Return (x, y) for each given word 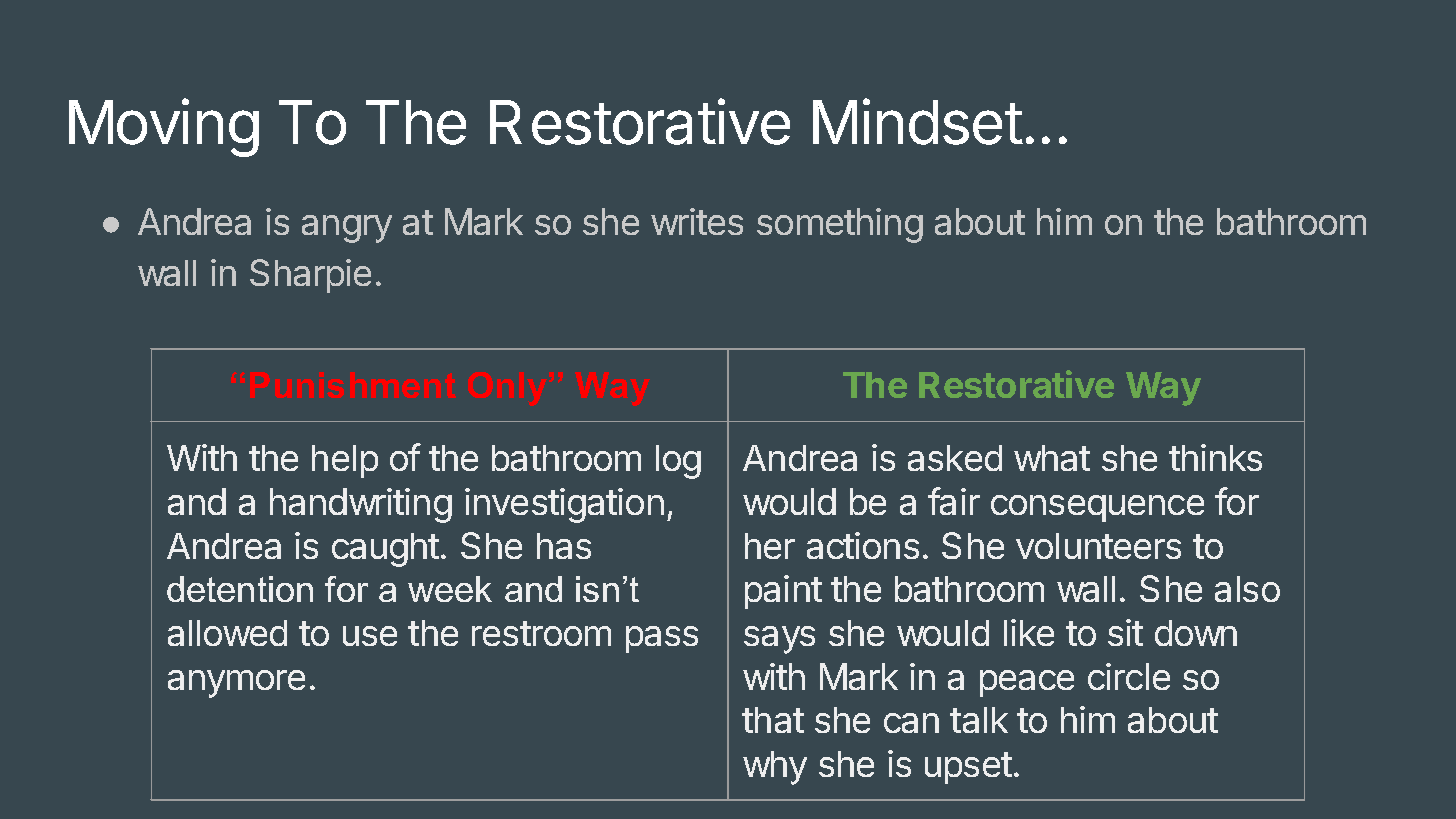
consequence (1097, 508)
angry (347, 229)
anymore (236, 684)
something (840, 225)
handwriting (361, 505)
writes (697, 221)
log (678, 462)
